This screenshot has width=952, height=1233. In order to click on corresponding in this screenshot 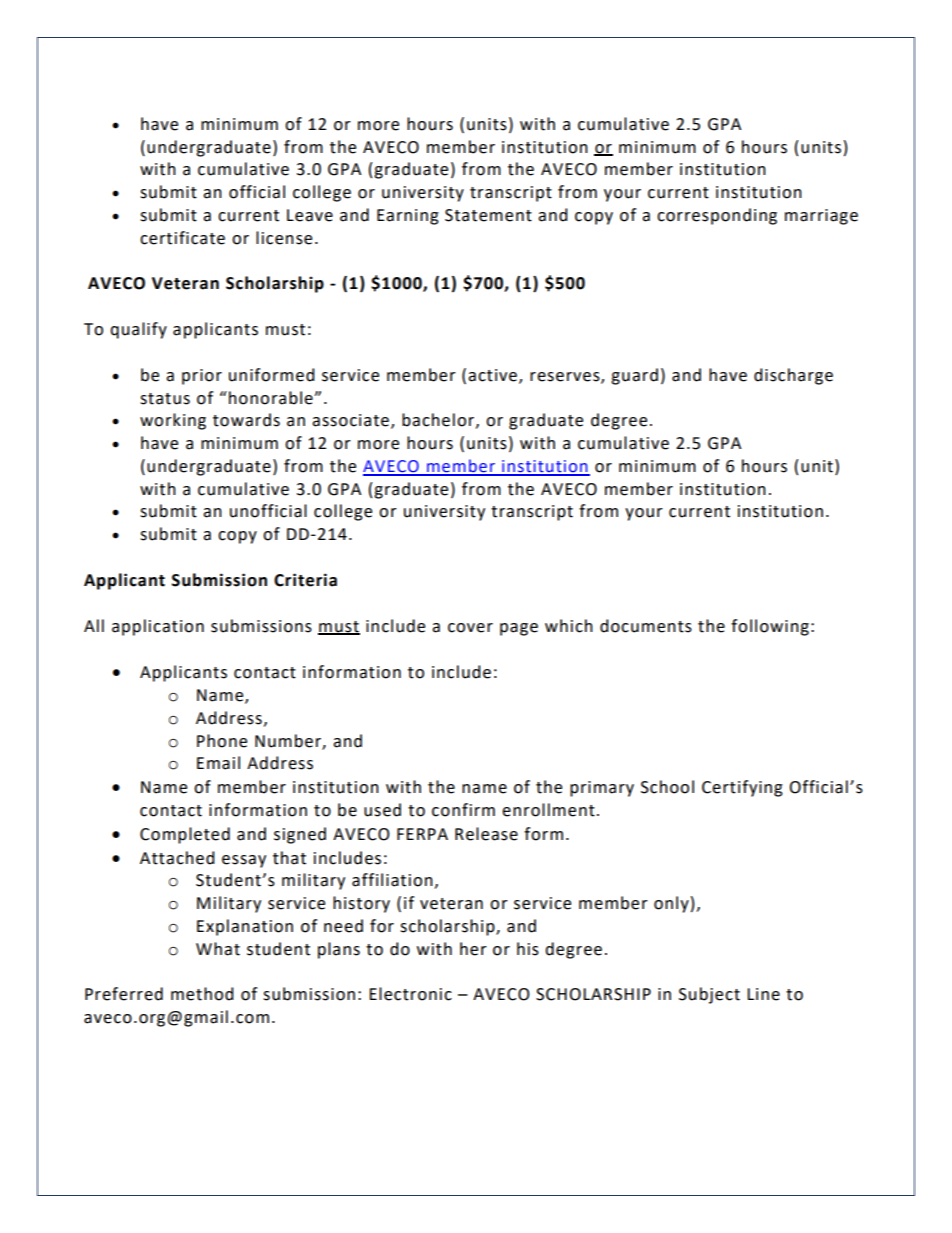, I will do `click(717, 216)`.
